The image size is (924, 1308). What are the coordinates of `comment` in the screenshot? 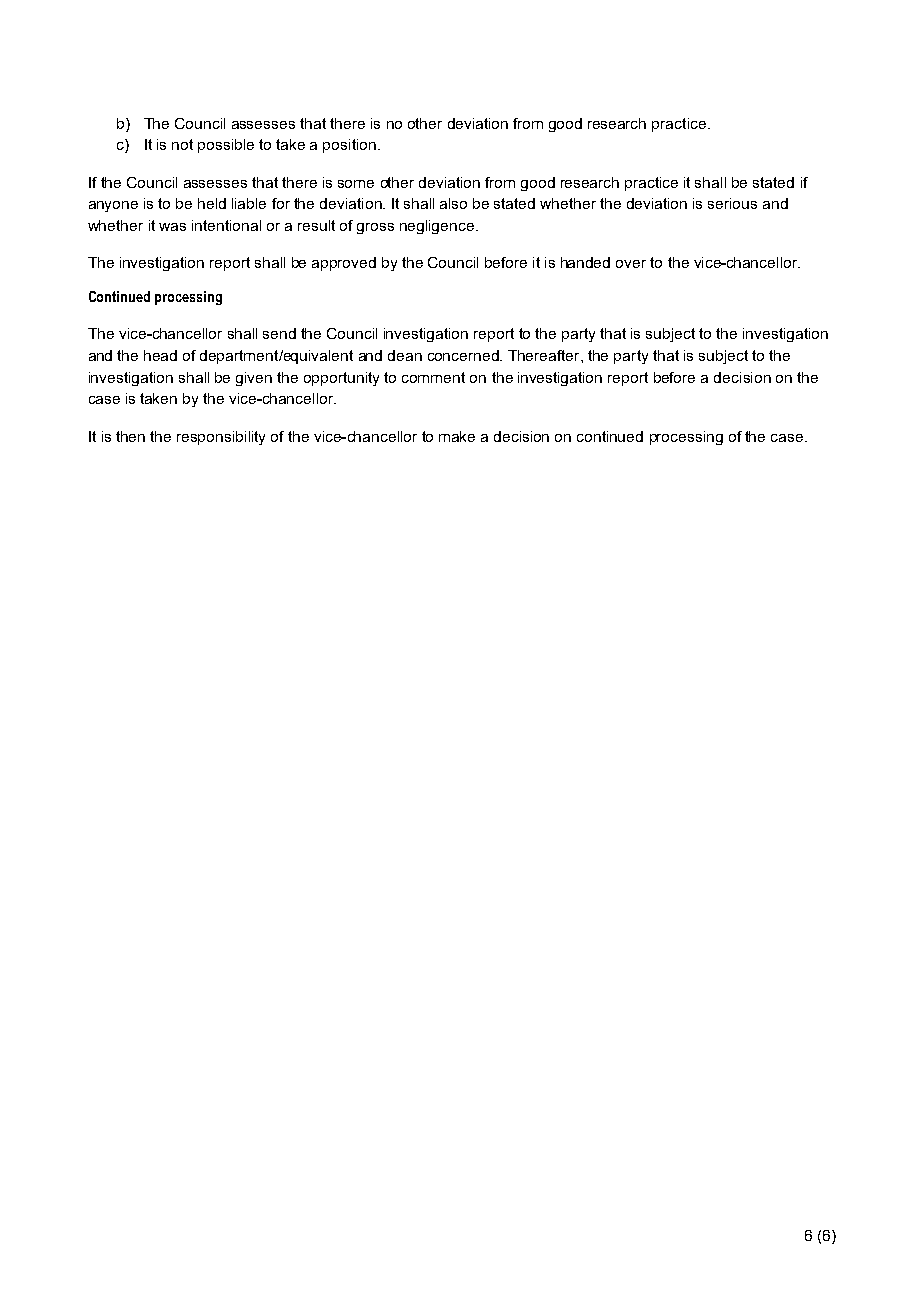 It's located at (433, 377).
